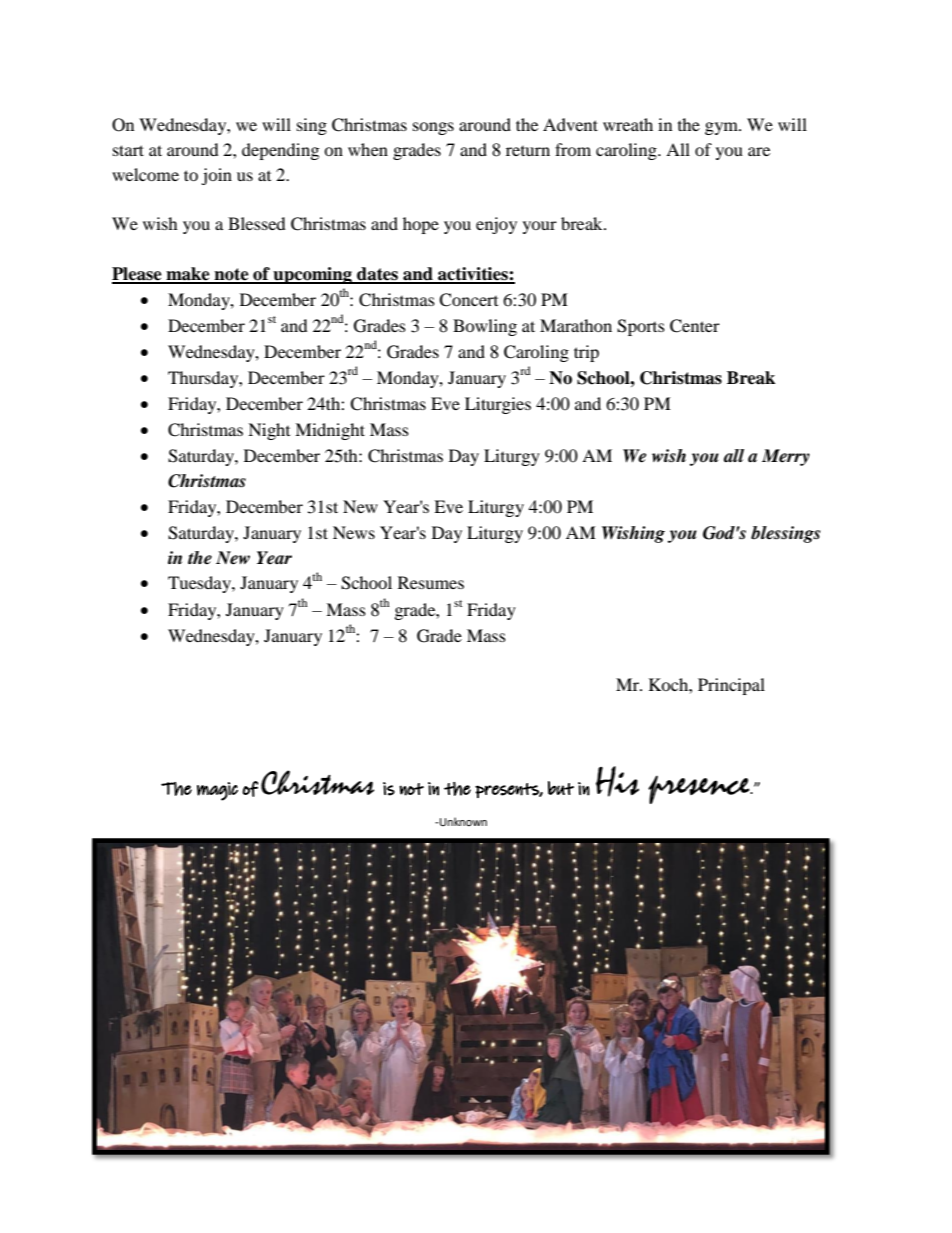 The image size is (952, 1233). Describe the element at coordinates (217, 791) in the screenshot. I see `magic` at that location.
